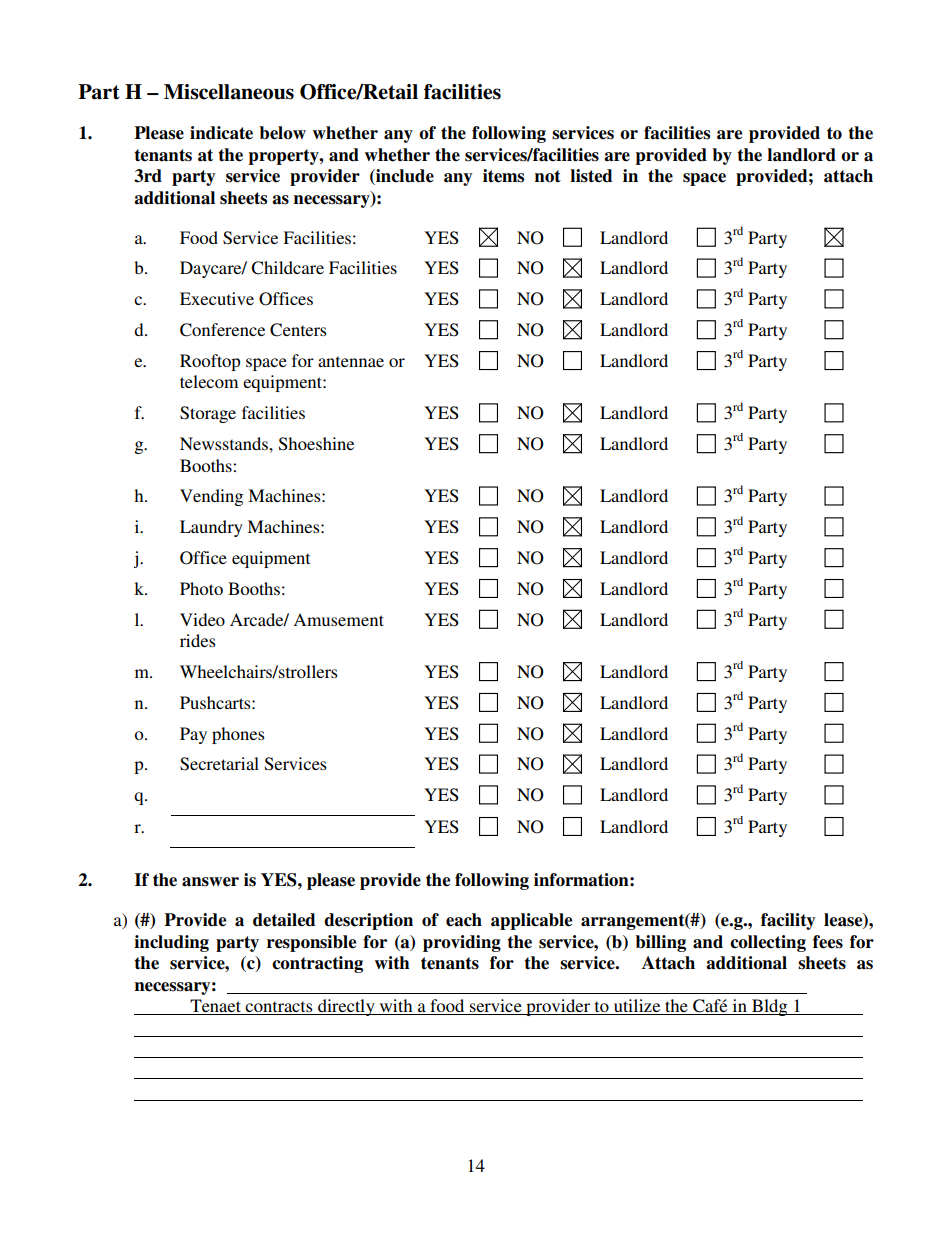 Image resolution: width=952 pixels, height=1233 pixels. Describe the element at coordinates (221, 133) in the page. I see `indicate` at that location.
